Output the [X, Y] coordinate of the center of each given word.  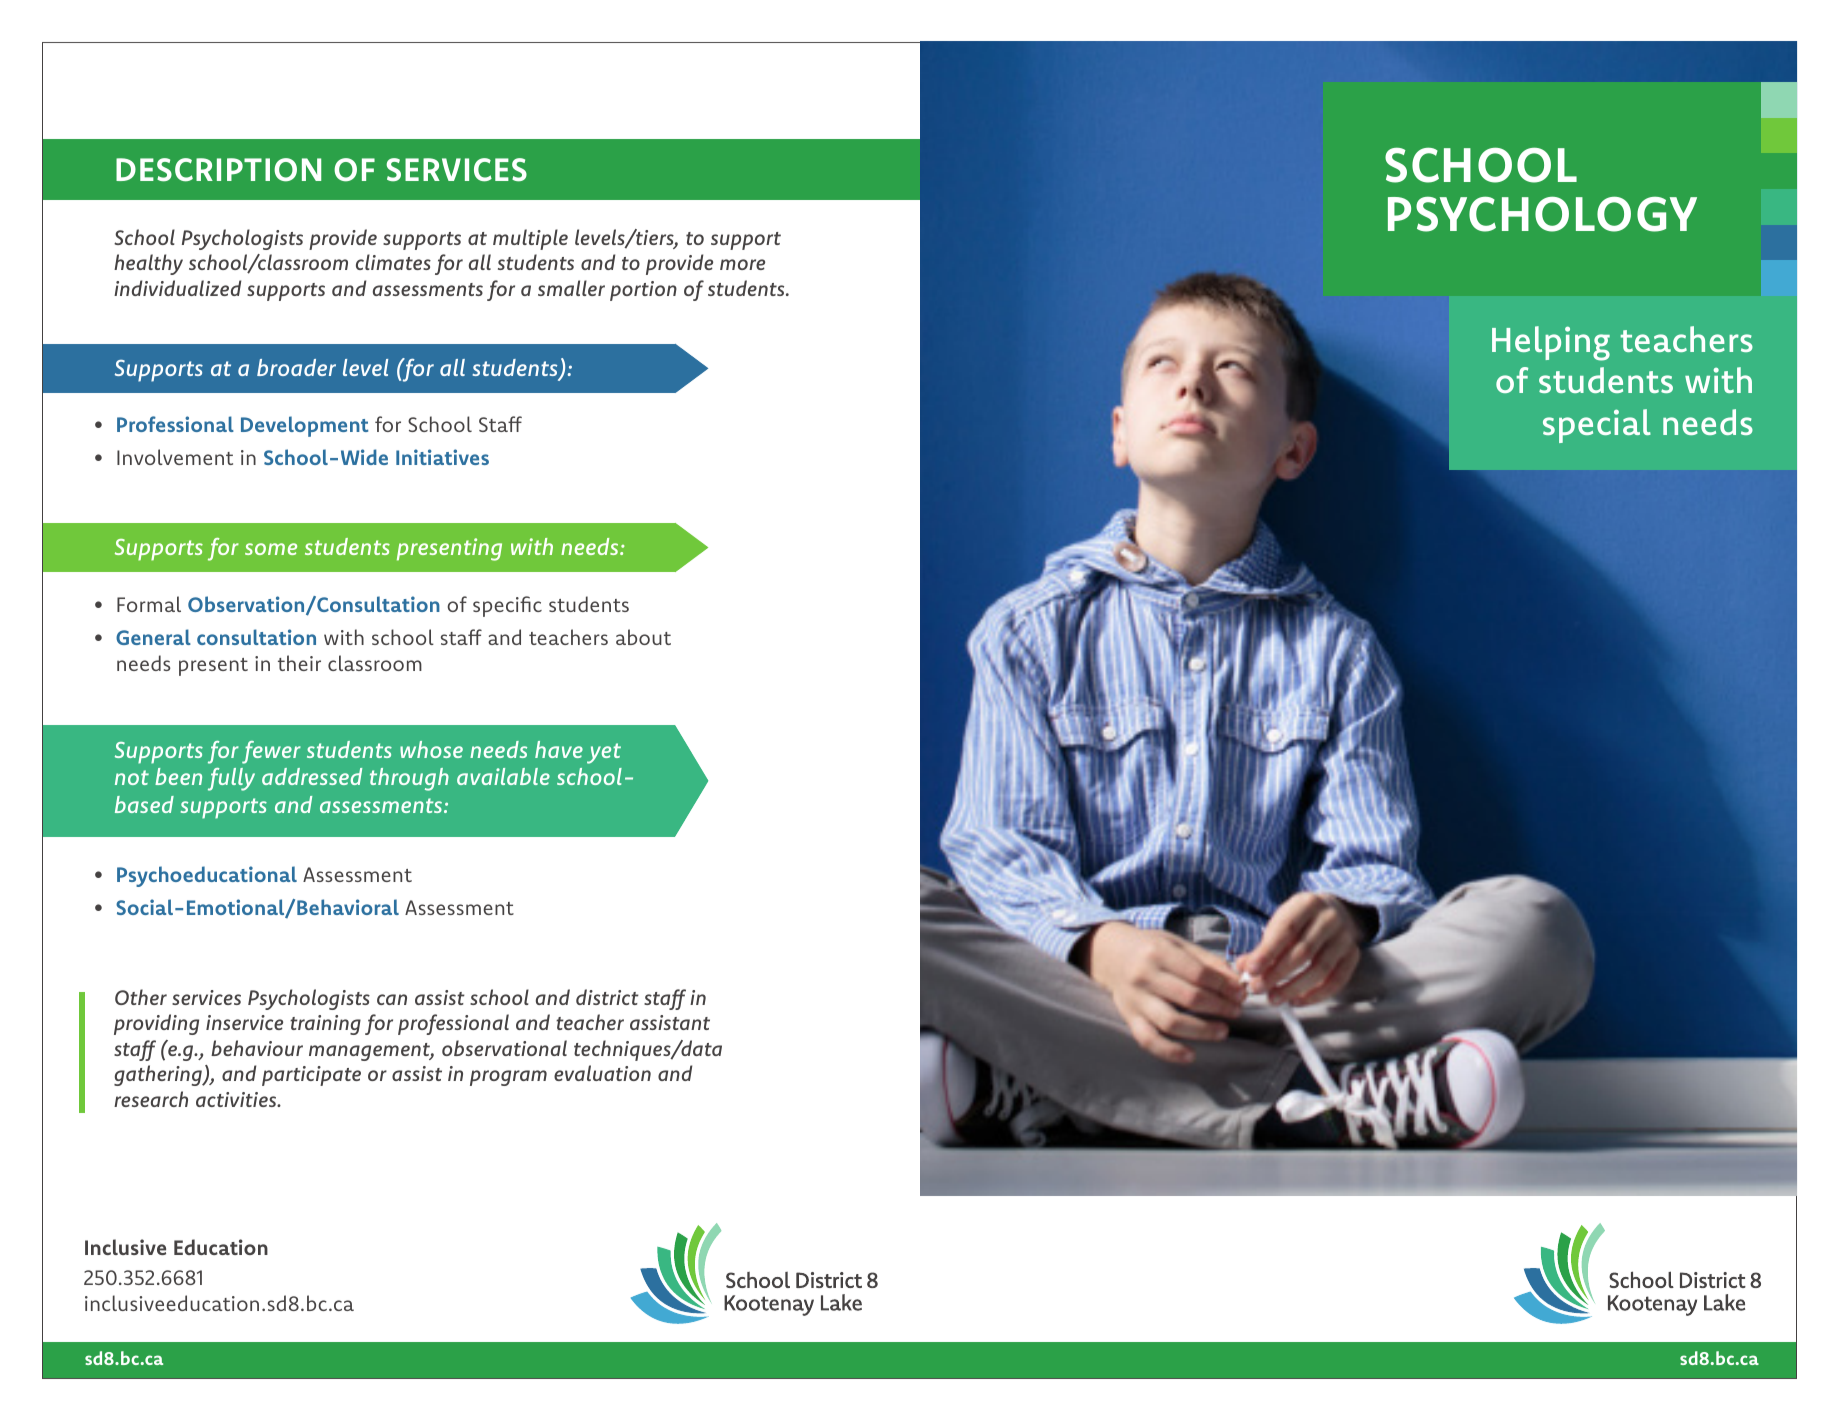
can [392, 999]
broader [296, 367]
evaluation [602, 1073]
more [742, 264]
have [559, 749]
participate [311, 1076]
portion [643, 291]
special [1597, 426]
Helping [1551, 343]
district [607, 997]
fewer [271, 752]
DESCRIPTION [218, 170]
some [271, 549]
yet [604, 753]
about [643, 637]
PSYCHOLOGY [1542, 214]
